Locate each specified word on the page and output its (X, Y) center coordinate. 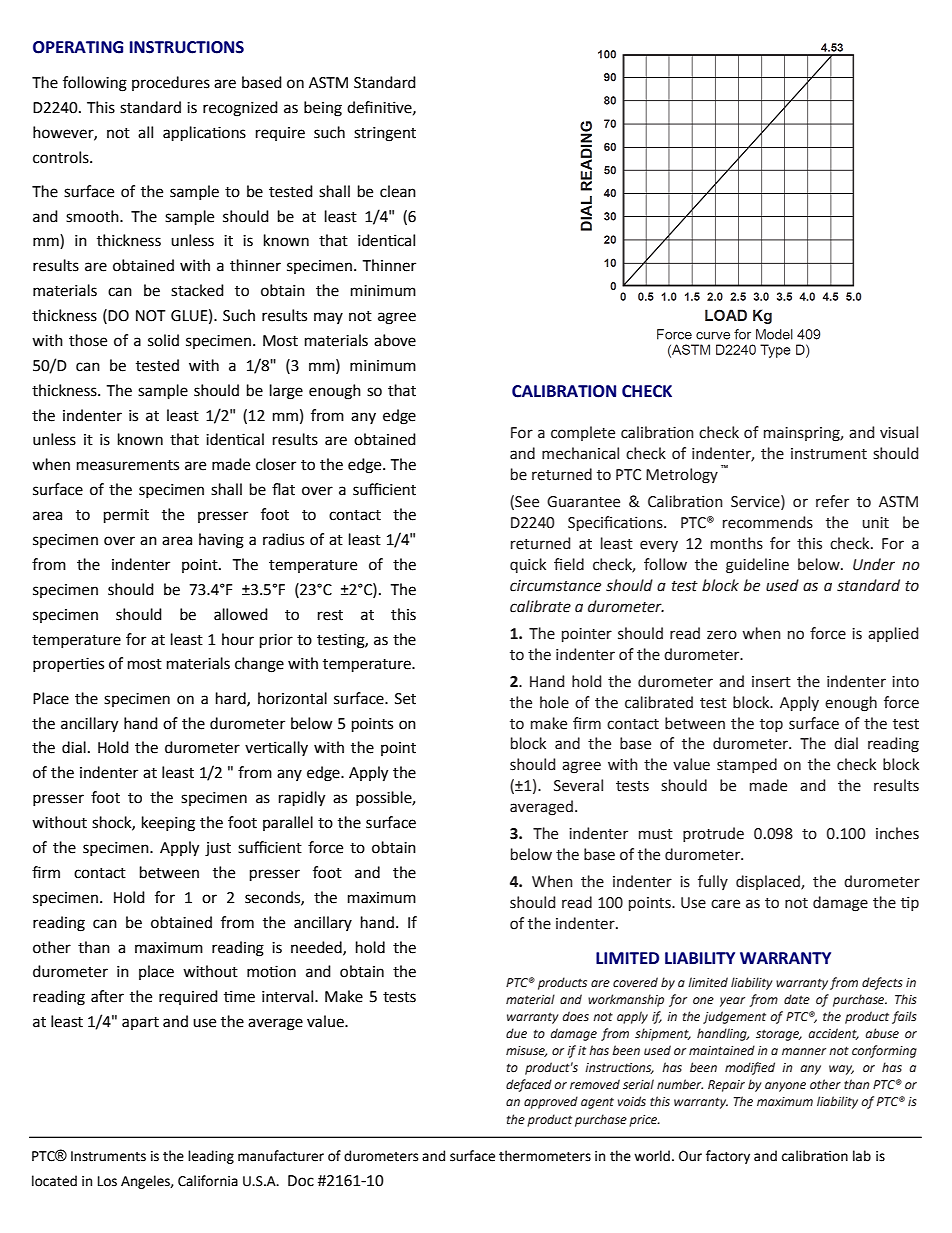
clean (398, 191)
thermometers (545, 1156)
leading (211, 1157)
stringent (385, 134)
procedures (171, 83)
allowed (241, 614)
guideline (757, 566)
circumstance (555, 586)
